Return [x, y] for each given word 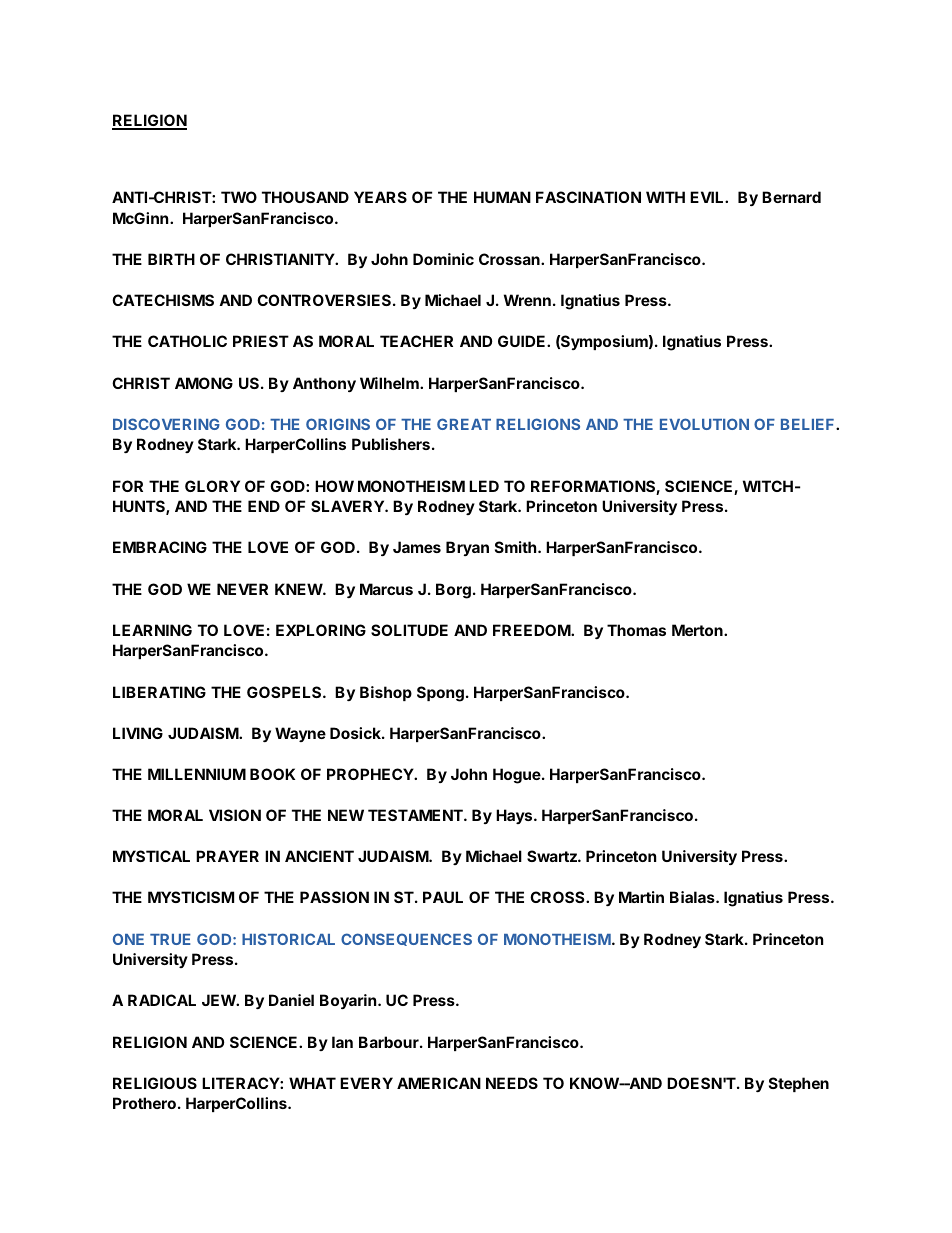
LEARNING [152, 630]
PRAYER [227, 856]
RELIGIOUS [155, 1083]
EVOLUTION [704, 424]
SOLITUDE [409, 630]
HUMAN [502, 197]
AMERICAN [439, 1083]
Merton [698, 630]
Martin [641, 897]
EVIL [708, 197]
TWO [239, 197]
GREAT [464, 424]
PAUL [443, 897]
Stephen [799, 1084]
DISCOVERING [166, 424]
